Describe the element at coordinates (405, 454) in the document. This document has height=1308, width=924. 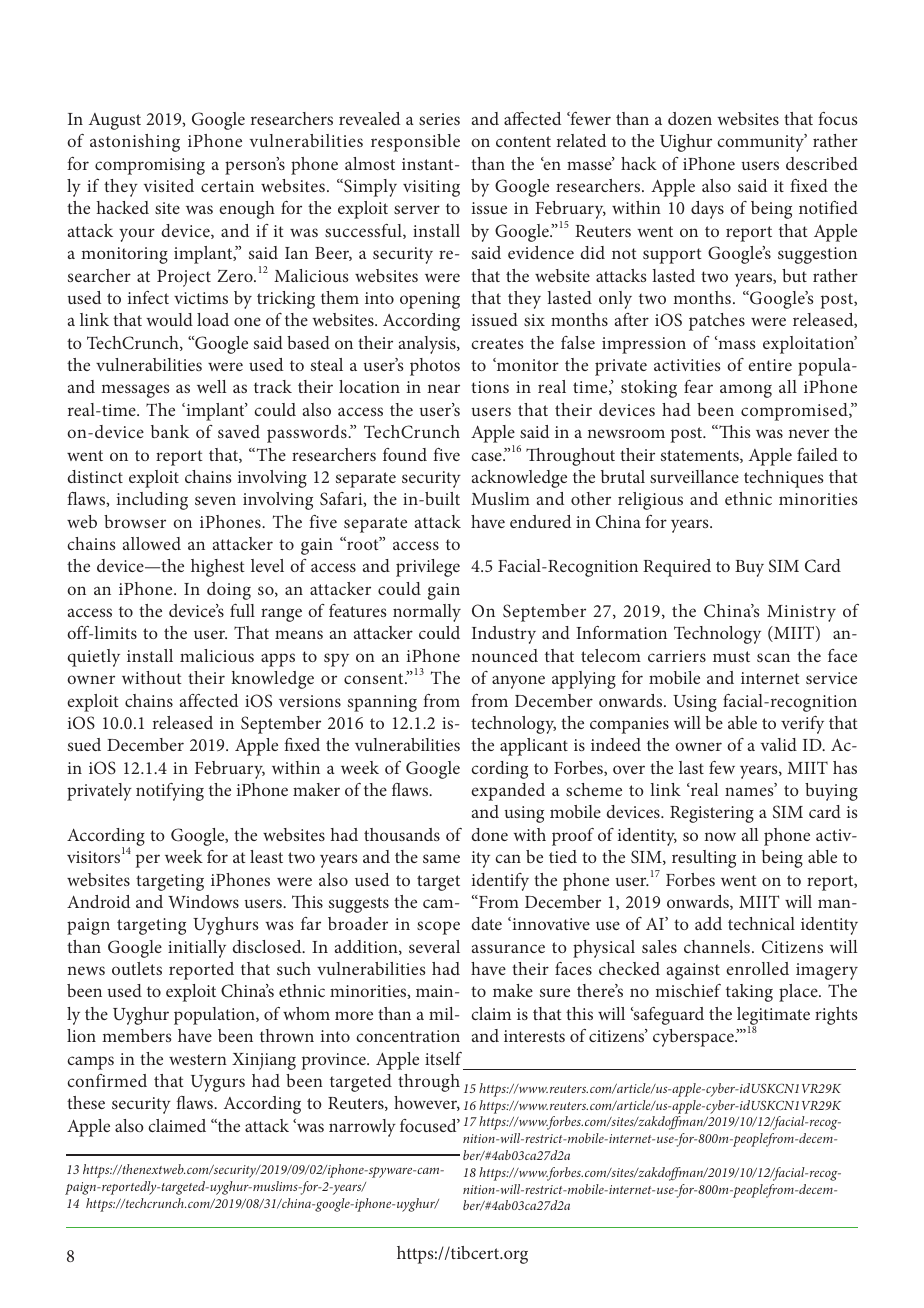
I see `found` at that location.
